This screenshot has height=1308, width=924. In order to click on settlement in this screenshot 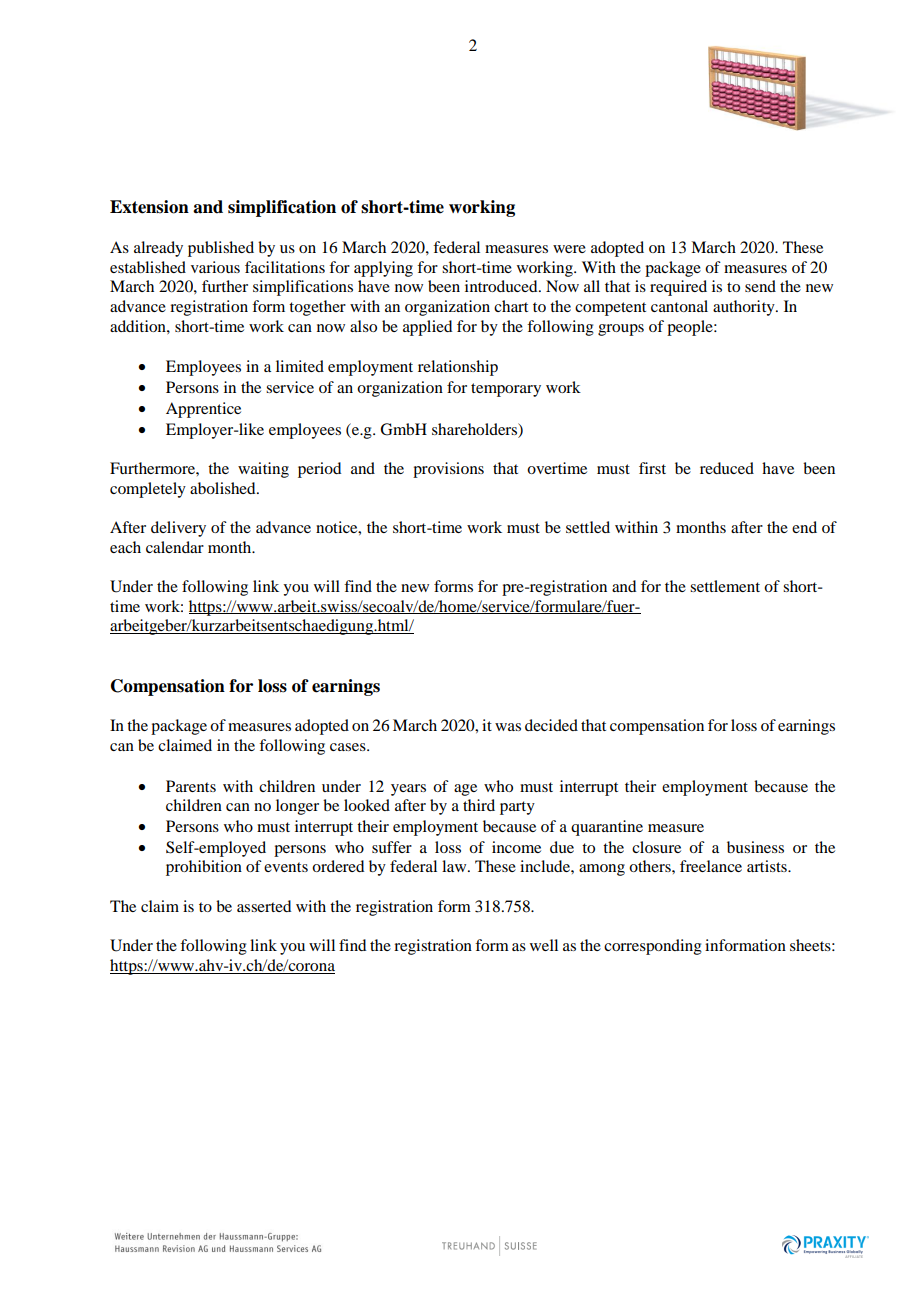, I will do `click(725, 586)`.
